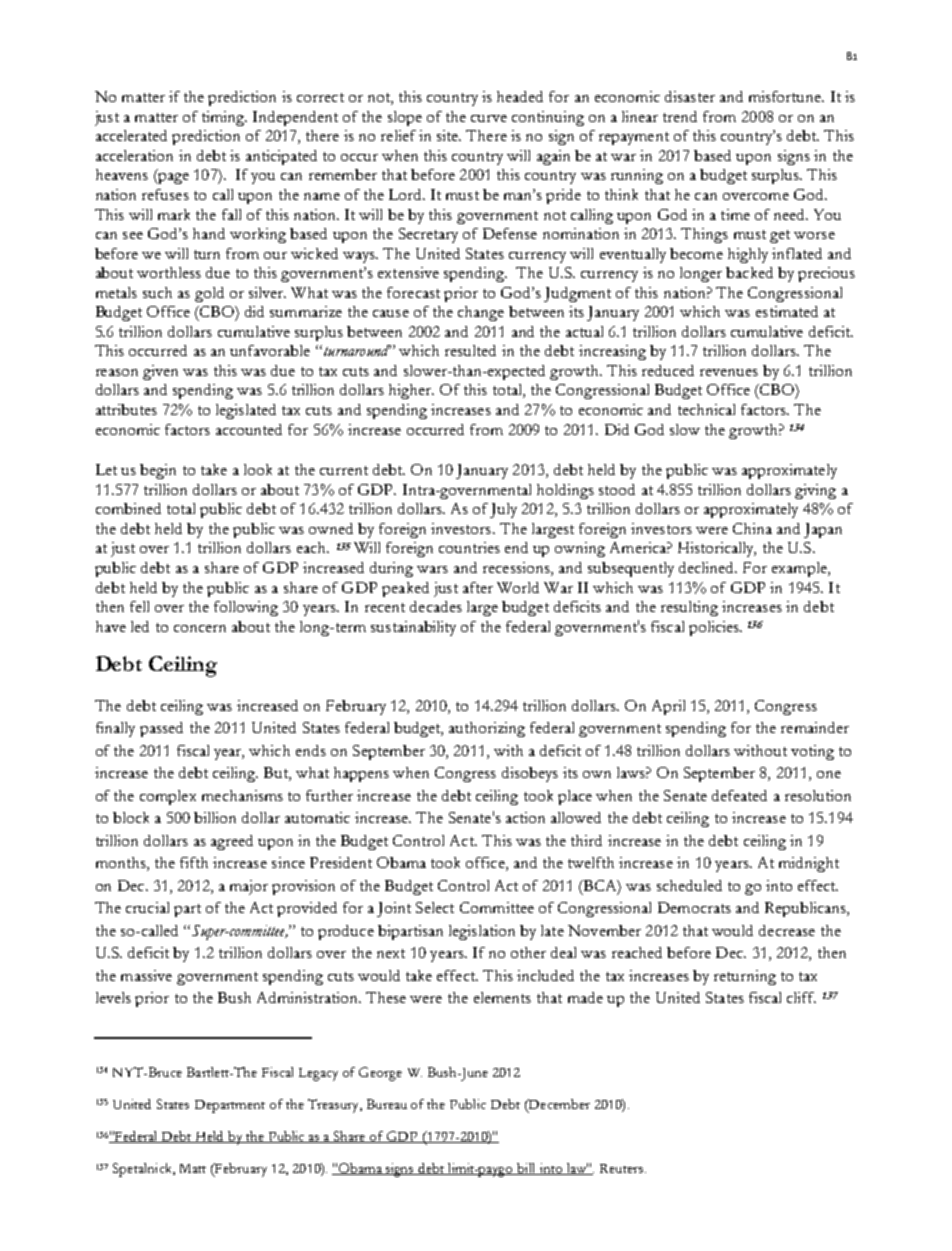  I want to click on Treasury, so click(334, 1106).
